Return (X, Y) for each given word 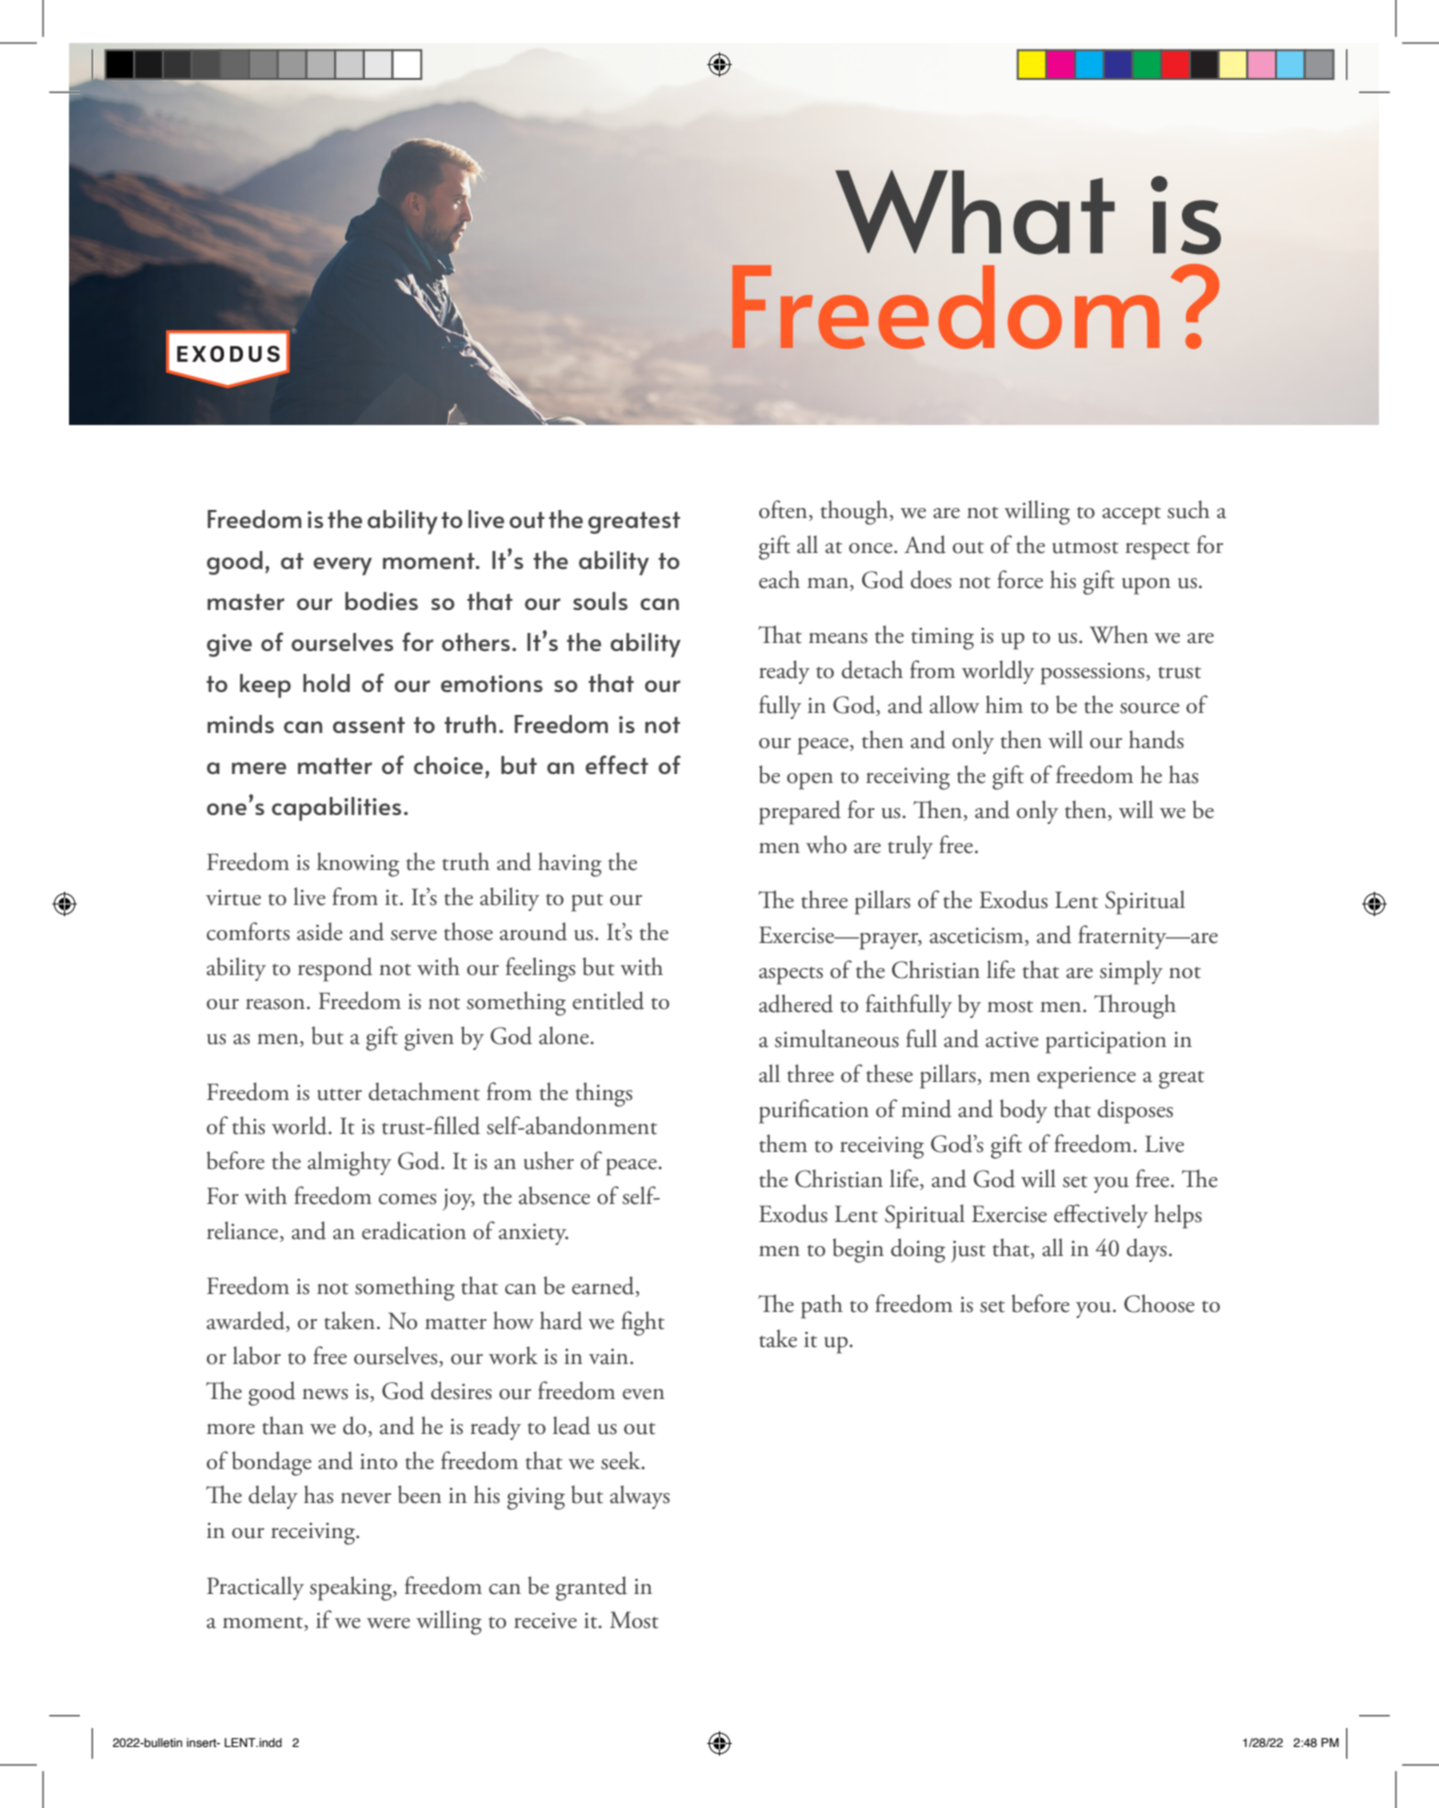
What (975, 212)
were (388, 1623)
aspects (791, 976)
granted (591, 1588)
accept (1131, 516)
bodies (381, 601)
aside (320, 931)
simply (1131, 972)
